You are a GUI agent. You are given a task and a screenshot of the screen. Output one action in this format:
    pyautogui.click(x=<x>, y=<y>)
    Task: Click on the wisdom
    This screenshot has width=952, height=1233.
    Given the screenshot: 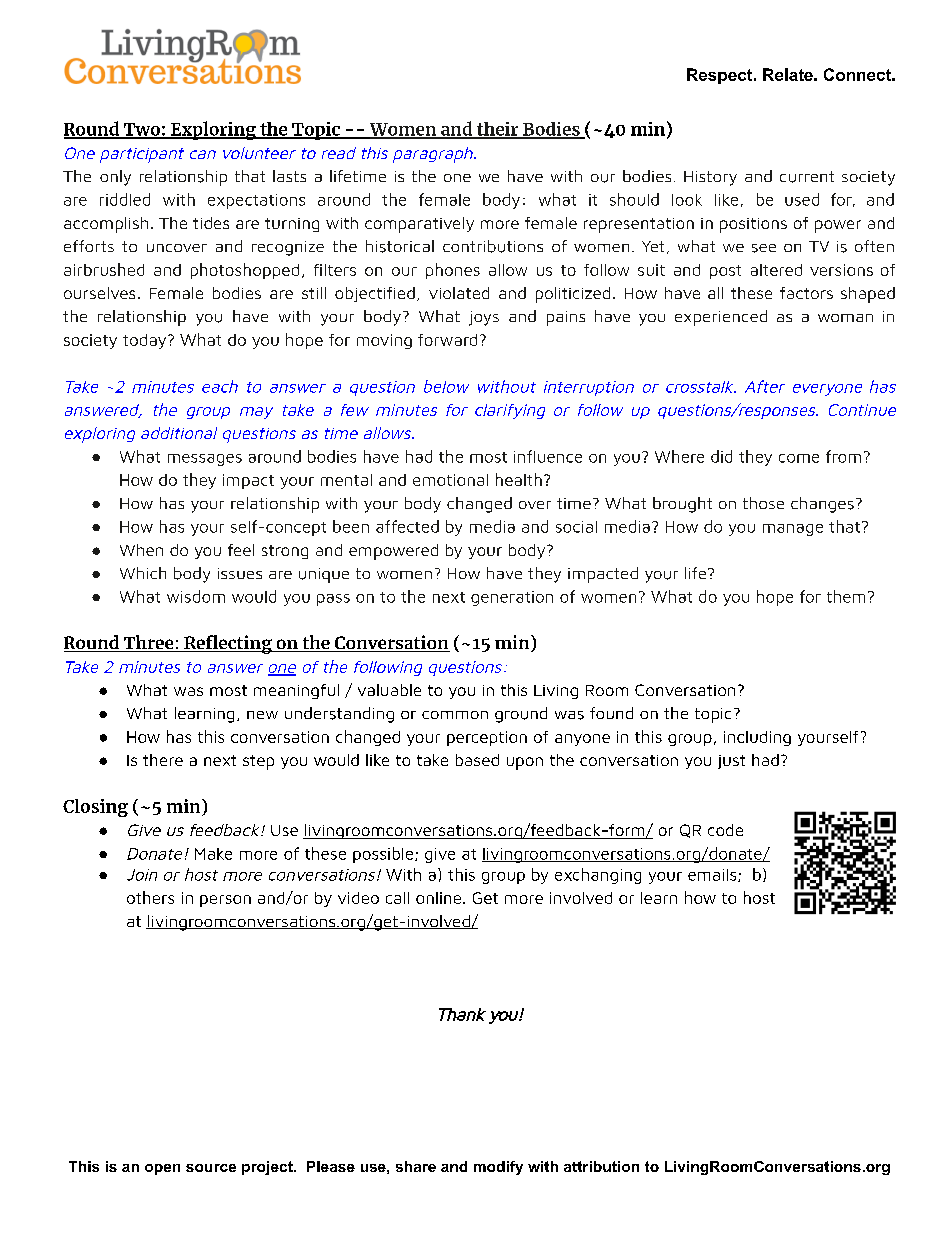 What is the action you would take?
    pyautogui.click(x=196, y=596)
